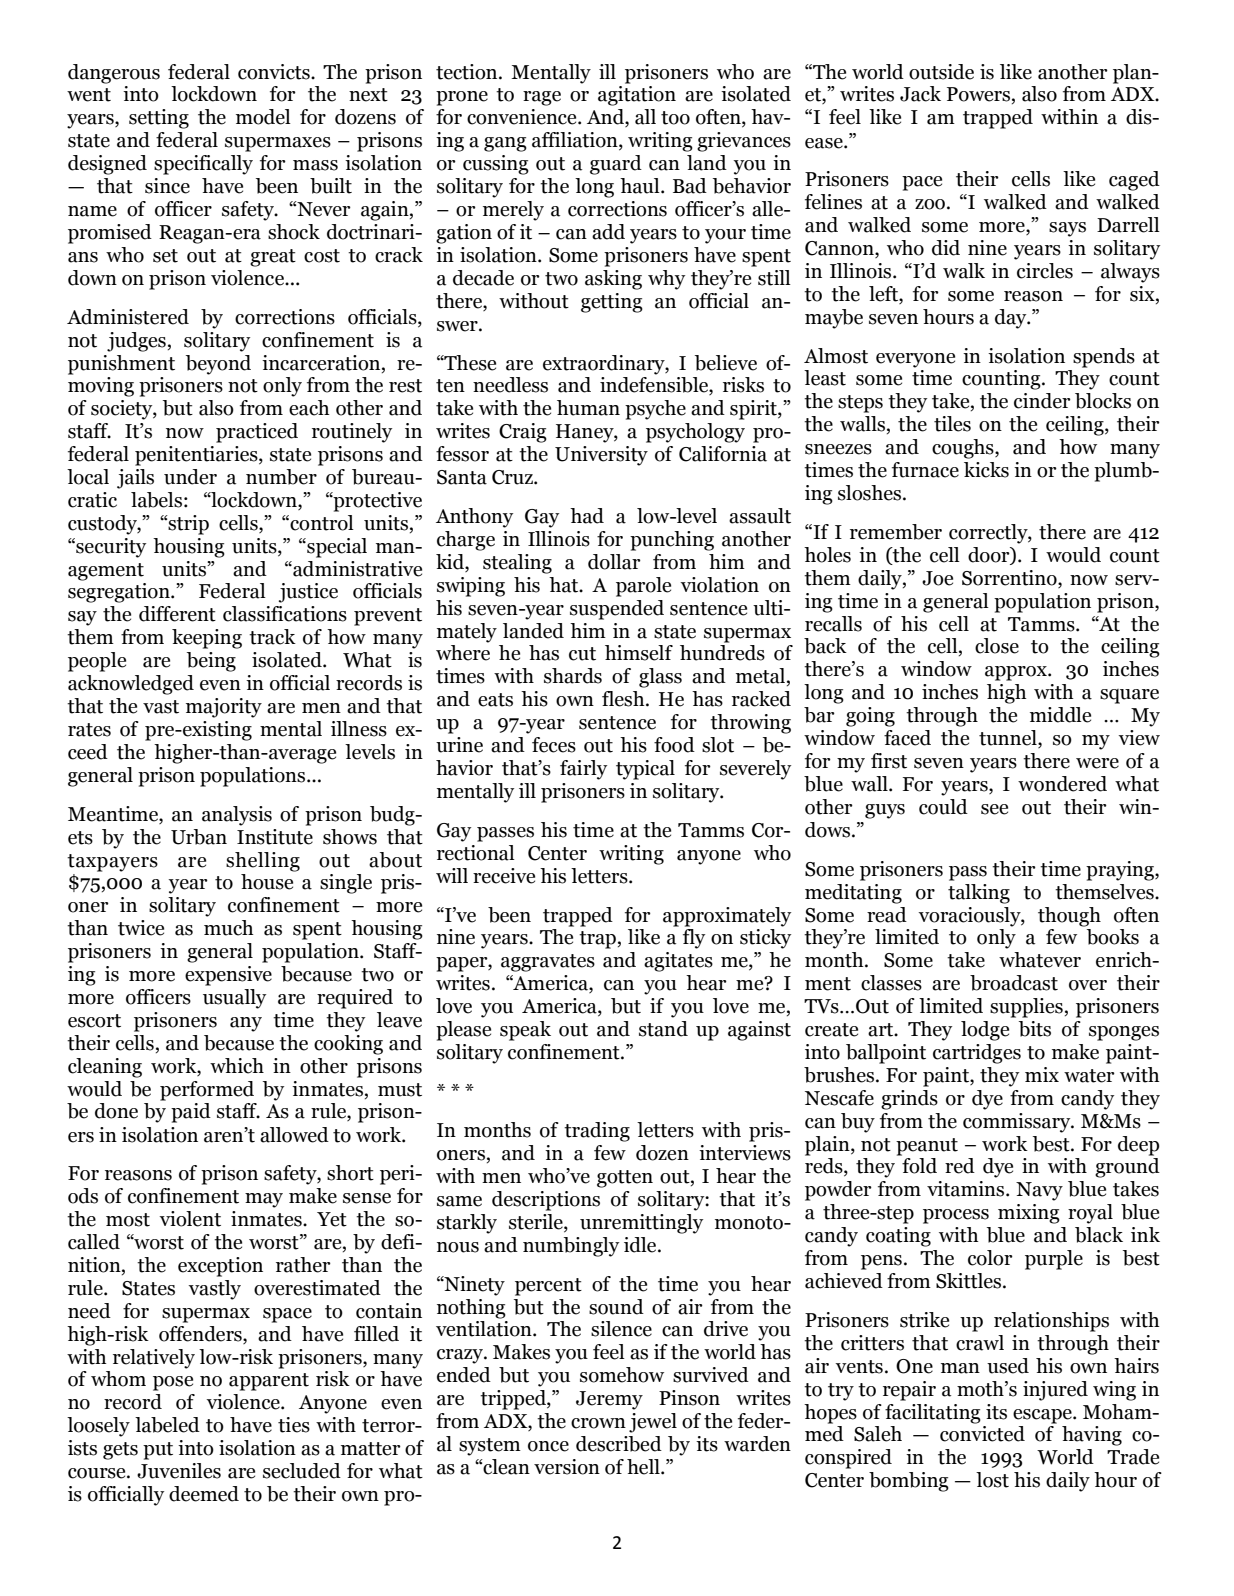 The height and width of the image is (1596, 1234). Describe the element at coordinates (645, 770) in the image. I see `typical` at that location.
